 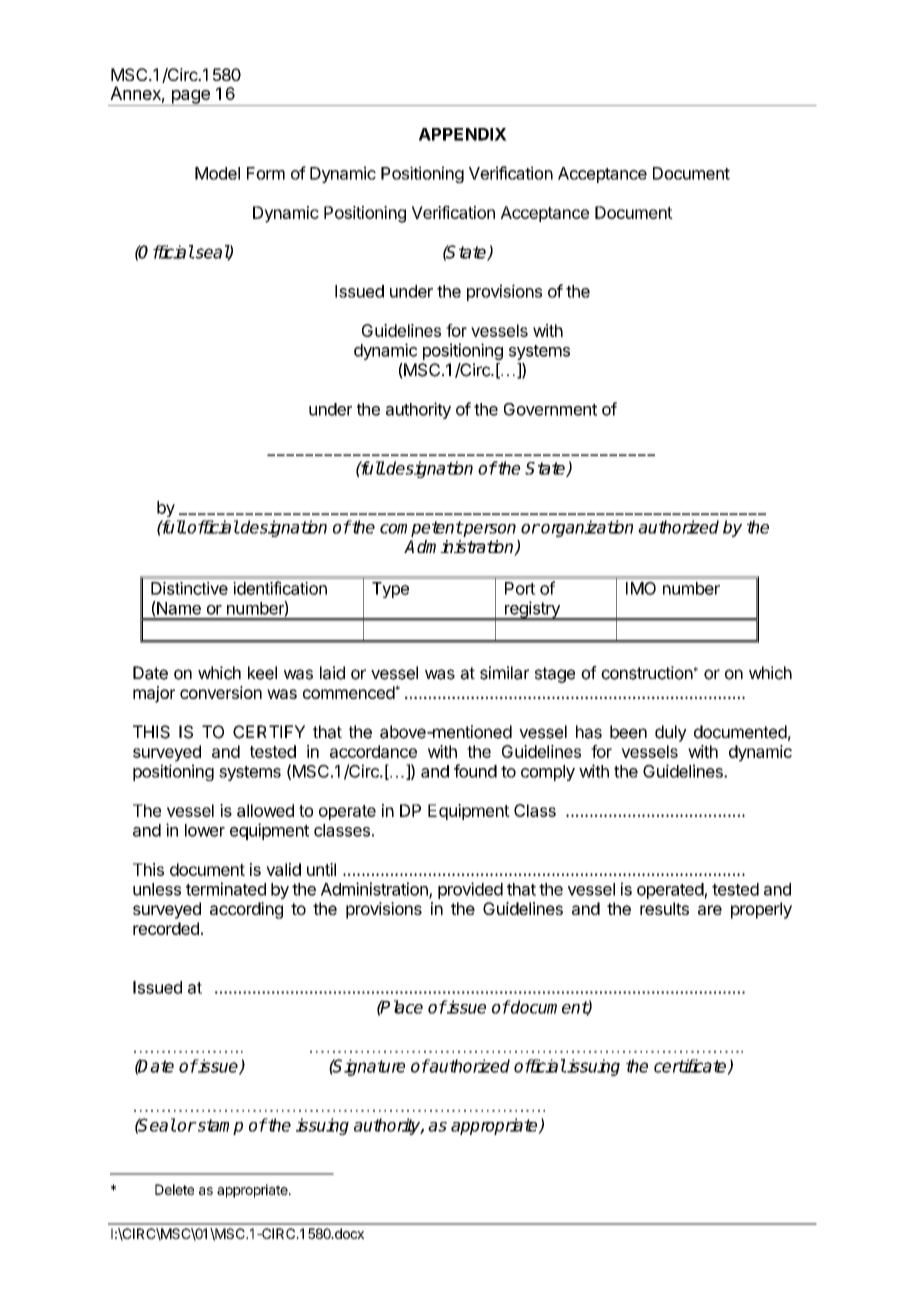 What do you see at coordinates (550, 409) in the page?
I see `Government` at bounding box center [550, 409].
